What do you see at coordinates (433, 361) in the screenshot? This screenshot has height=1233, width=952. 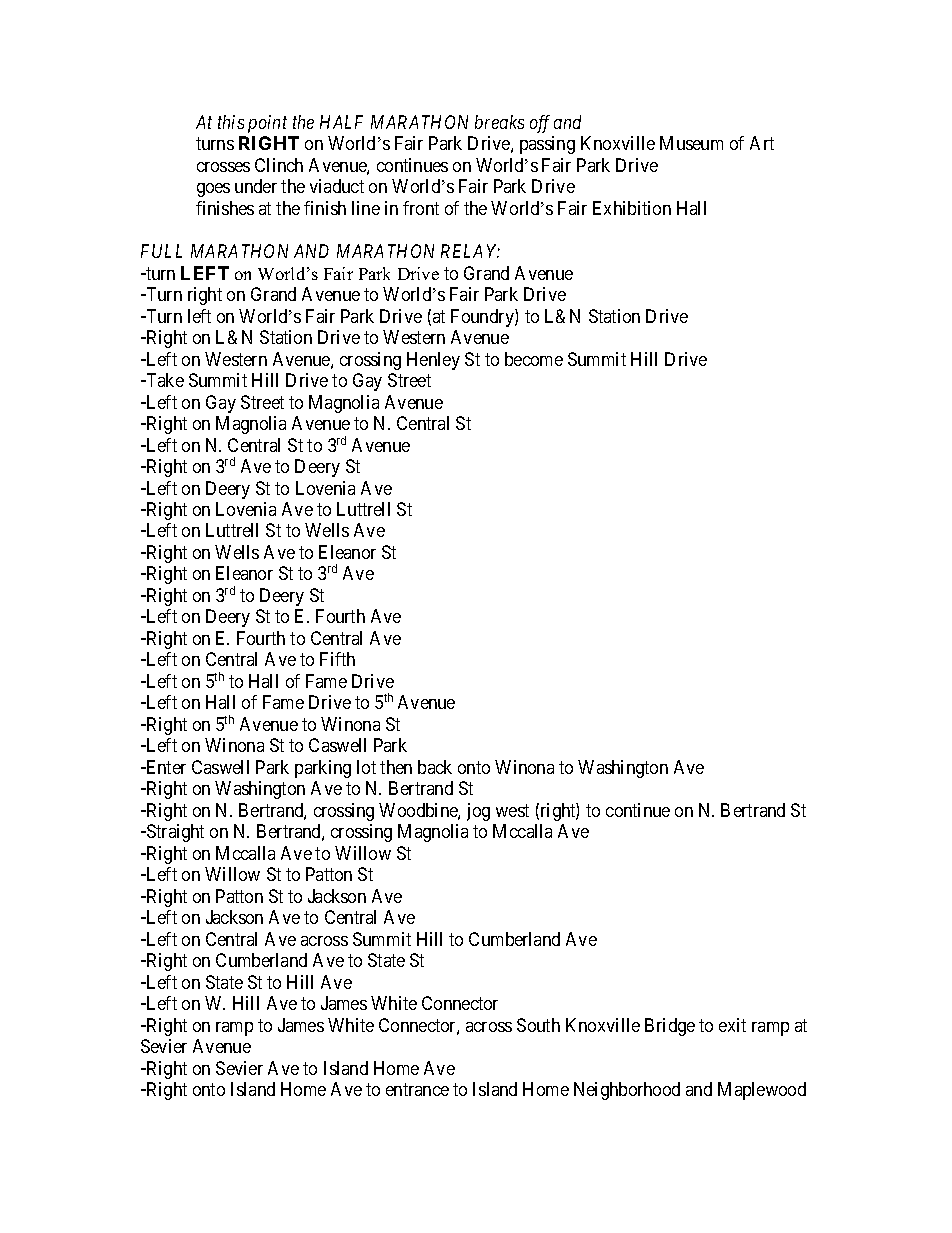 I see `Henley` at bounding box center [433, 361].
